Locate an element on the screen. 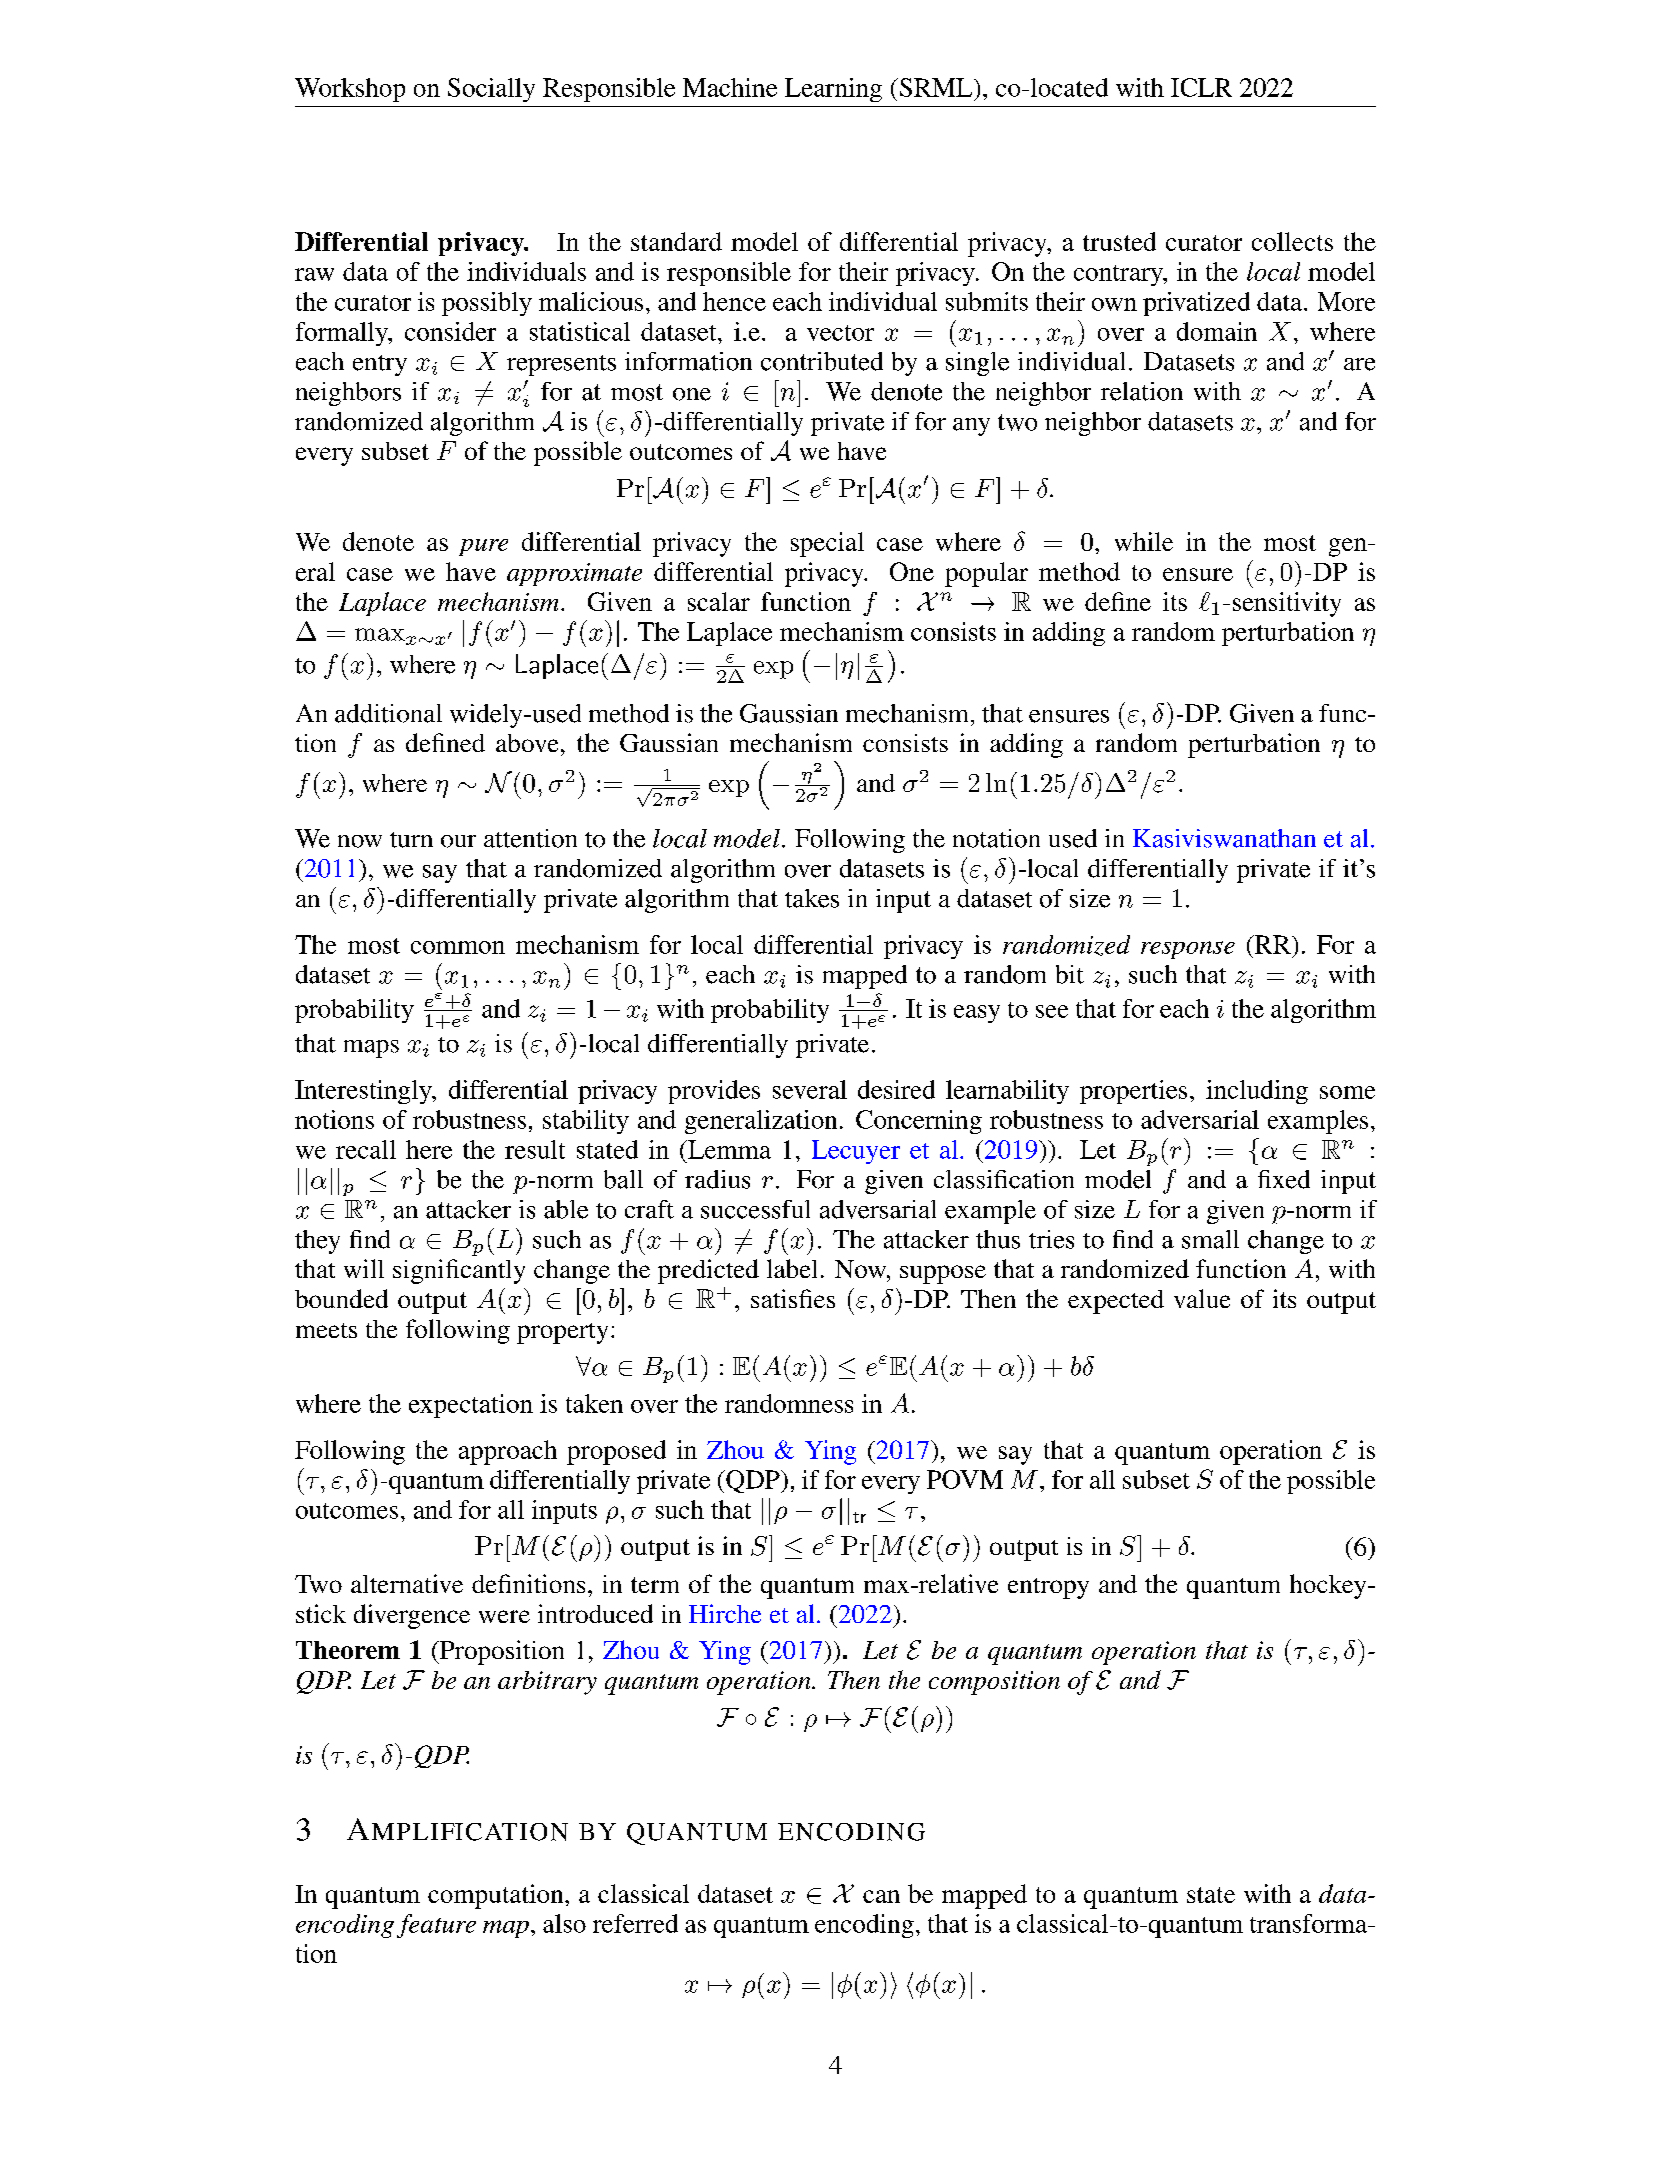 Image resolution: width=1671 pixels, height=2162 pixels. common is located at coordinates (458, 947).
